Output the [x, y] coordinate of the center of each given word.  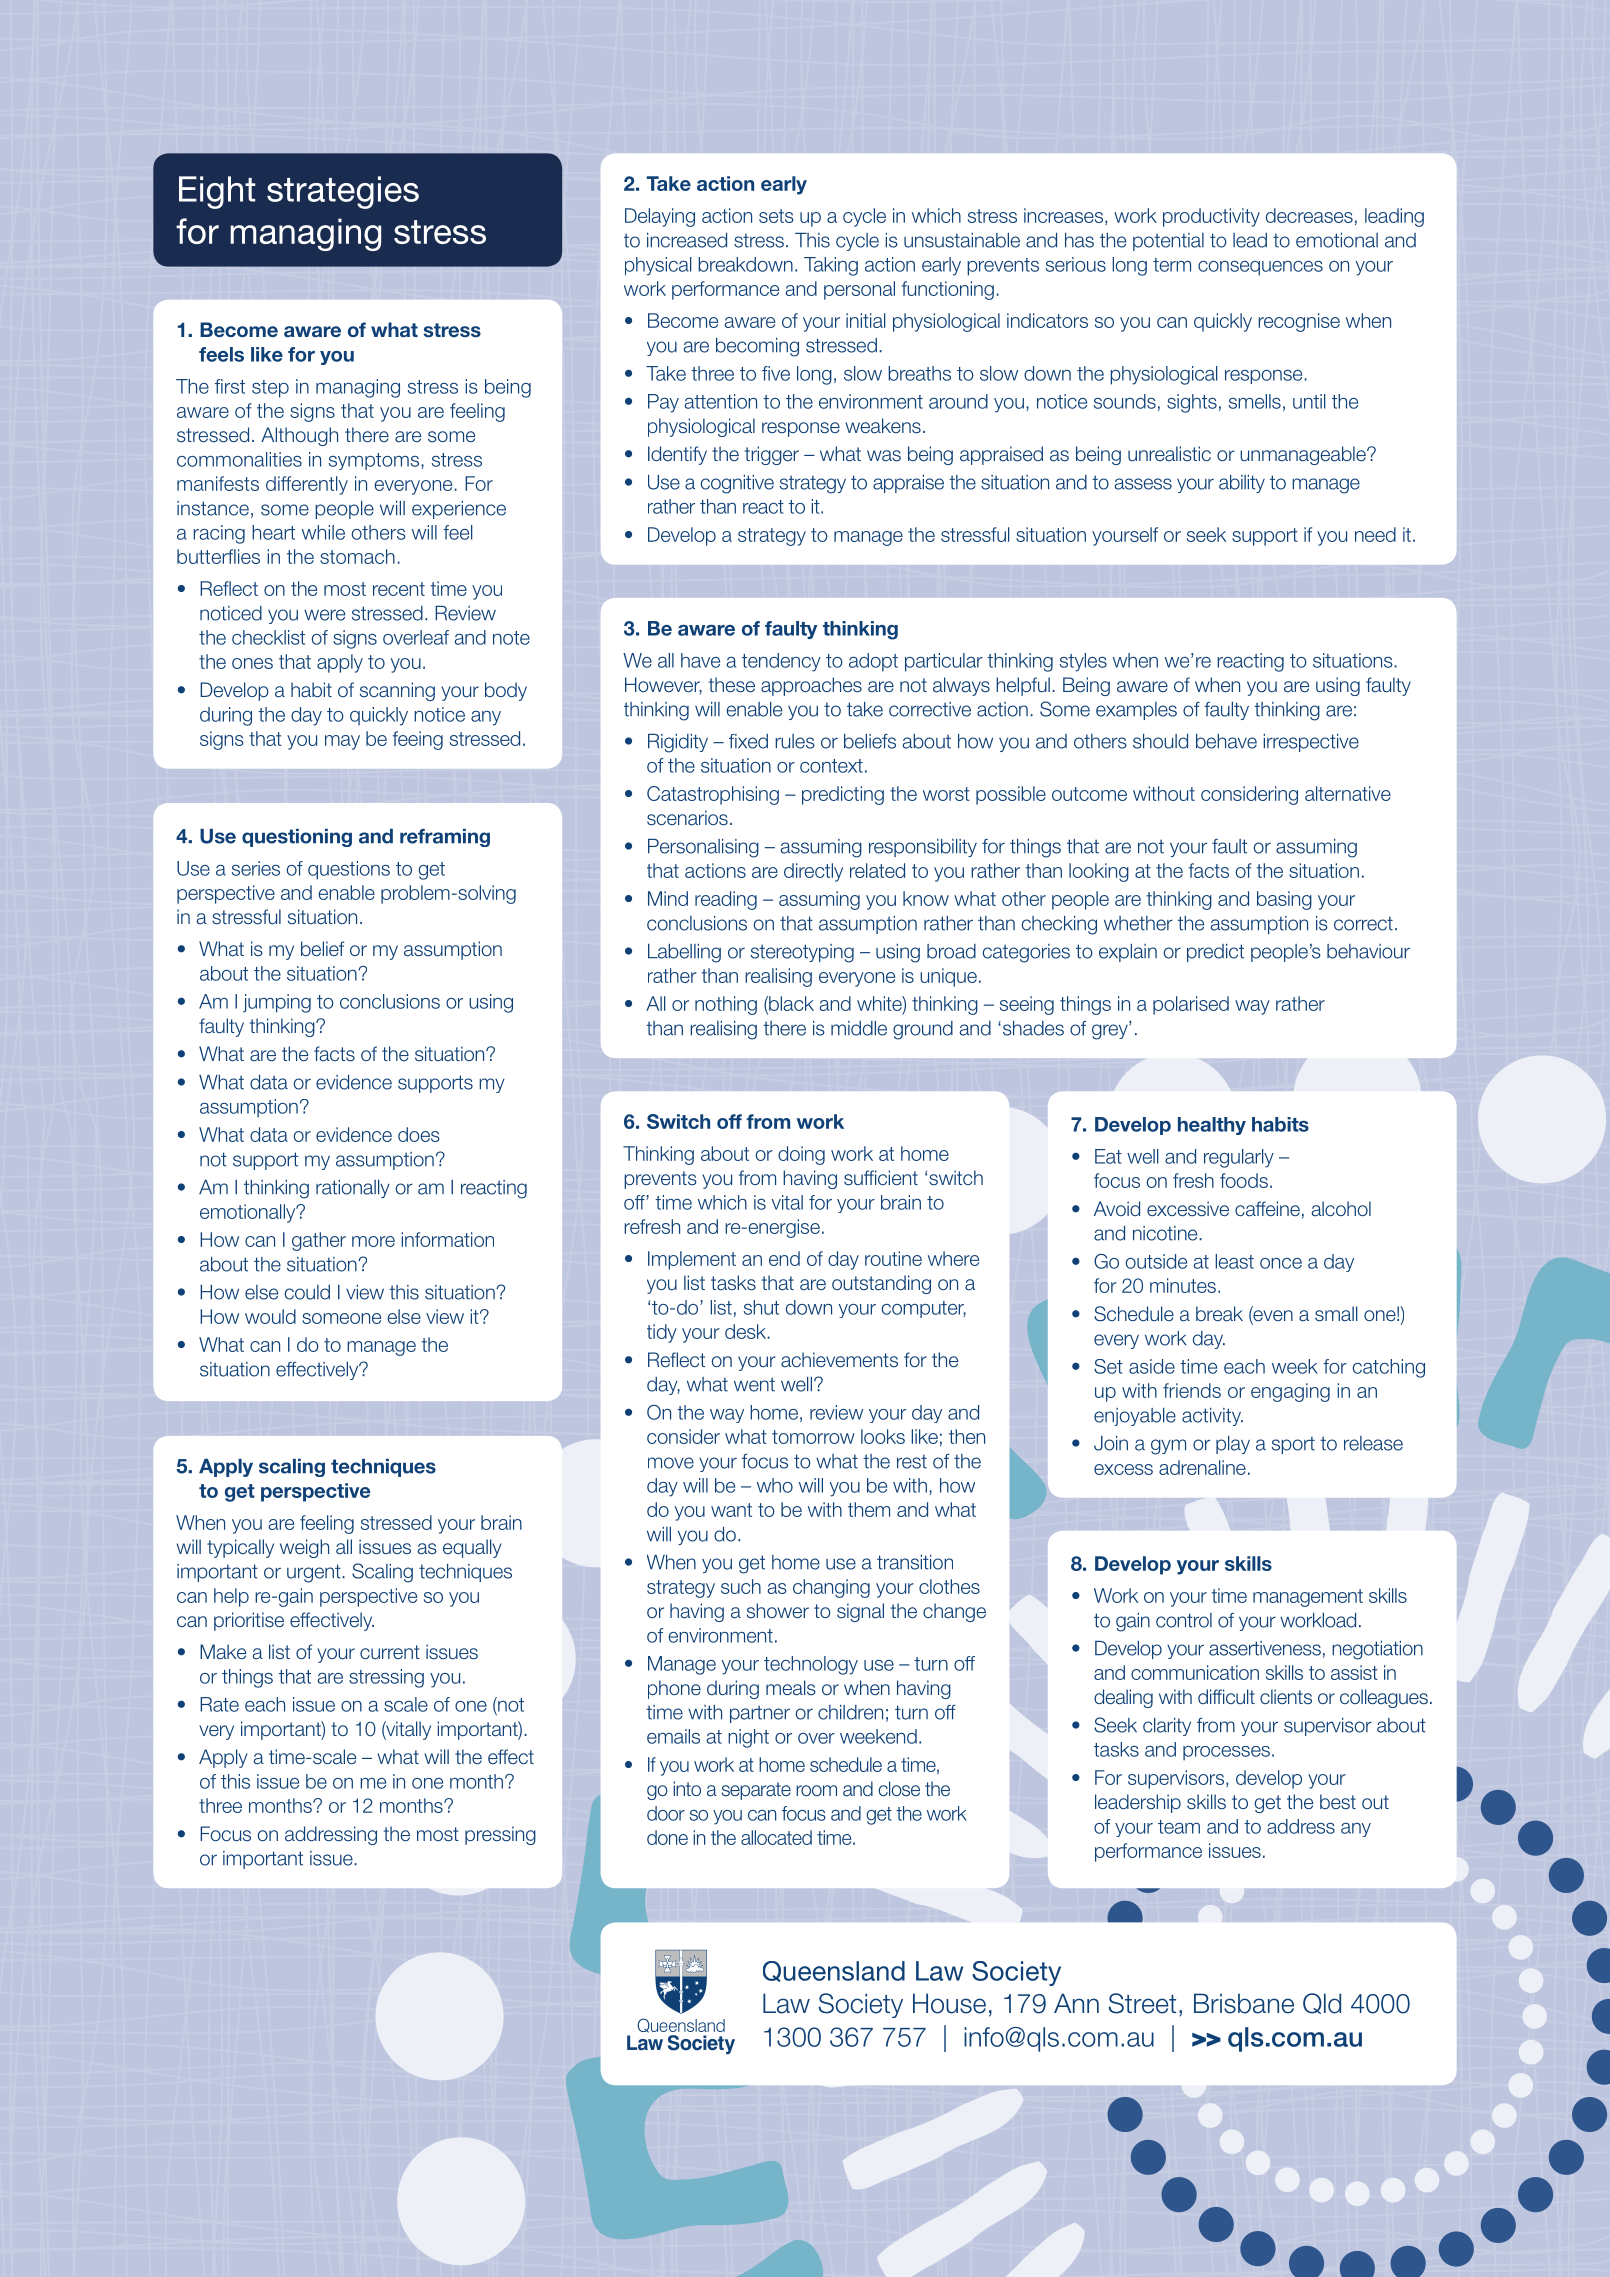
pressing [500, 1835]
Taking [831, 266]
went [754, 1384]
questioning [297, 838]
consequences [1260, 268]
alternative [1348, 793]
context [831, 766]
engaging [1290, 1392]
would [270, 1316]
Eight [217, 192]
